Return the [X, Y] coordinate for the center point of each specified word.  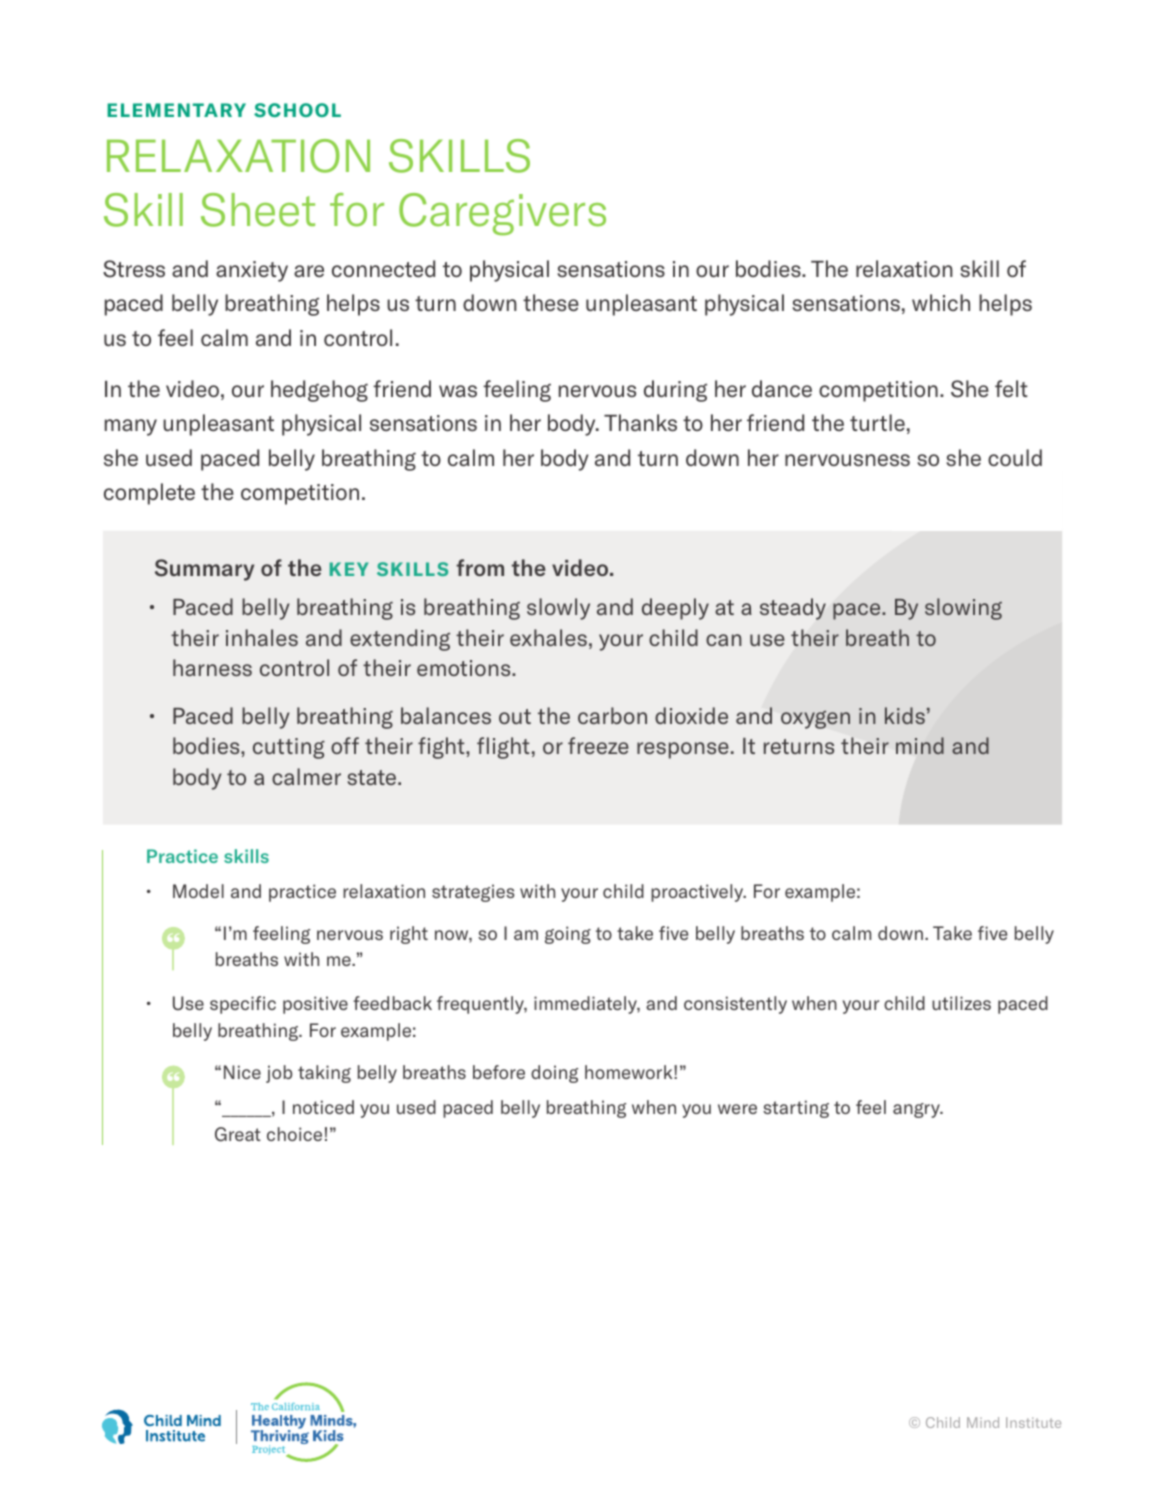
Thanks [640, 423]
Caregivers [502, 214]
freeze [598, 745]
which [941, 302]
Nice [242, 1072]
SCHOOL [297, 110]
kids [905, 715]
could [1015, 458]
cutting [289, 748]
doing [554, 1074]
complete [149, 494]
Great [238, 1134]
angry [917, 1110]
